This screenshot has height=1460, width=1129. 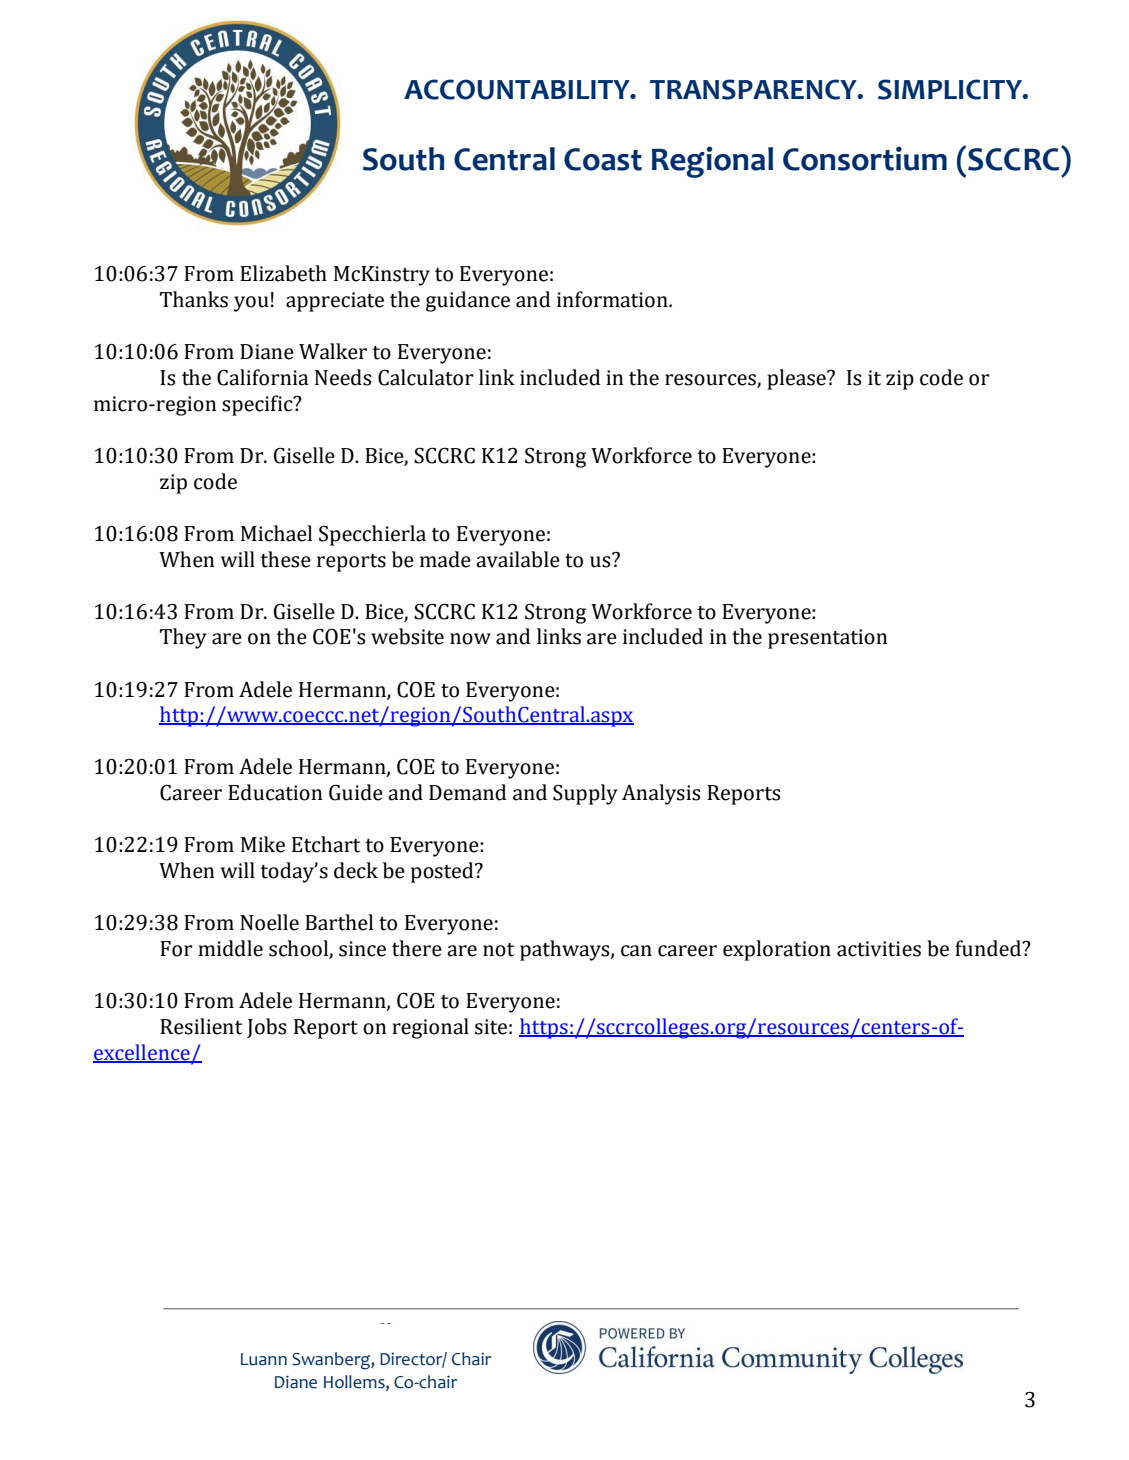 I want to click on Consortium, so click(x=865, y=158).
